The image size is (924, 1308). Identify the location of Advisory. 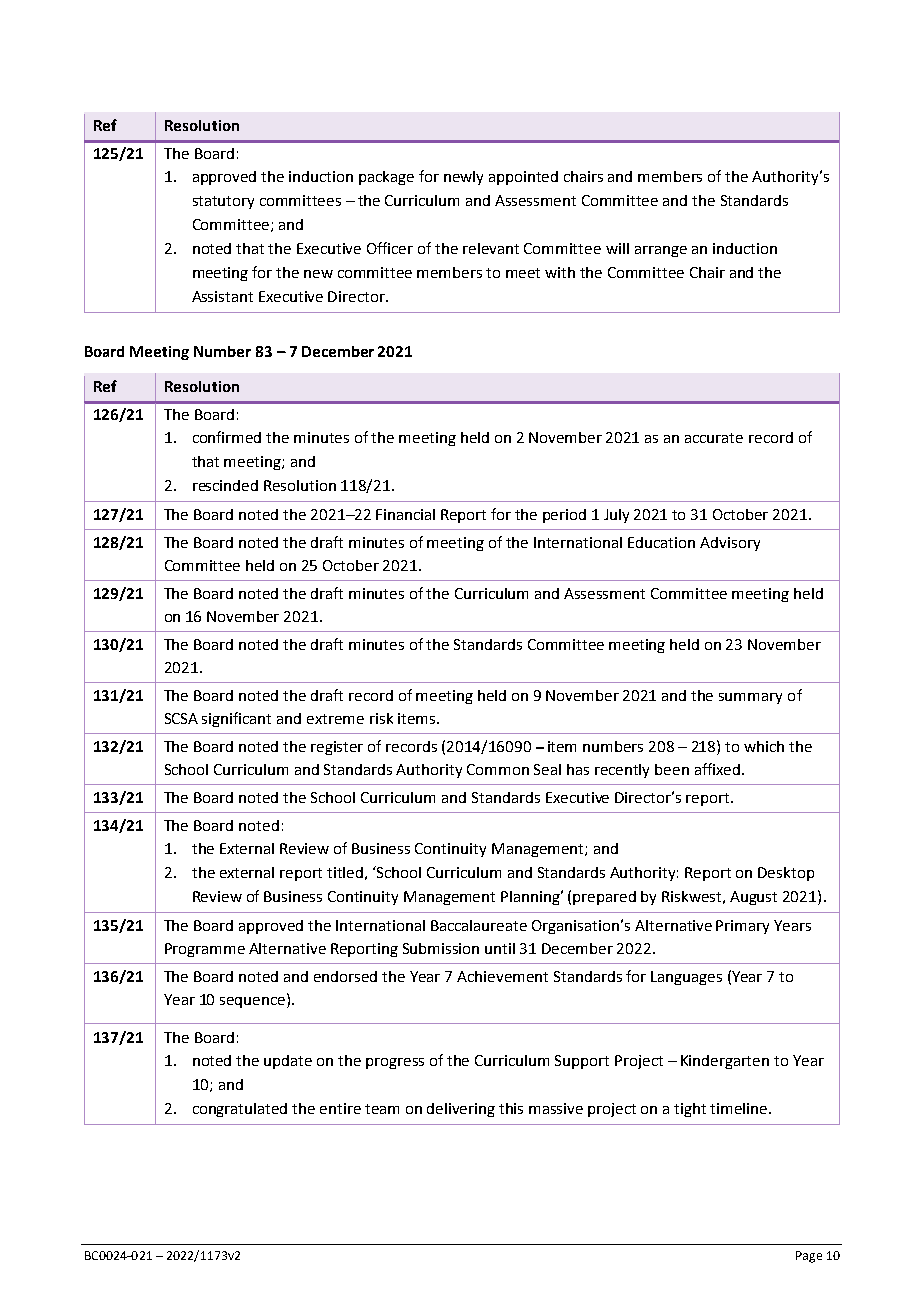
(730, 544).
